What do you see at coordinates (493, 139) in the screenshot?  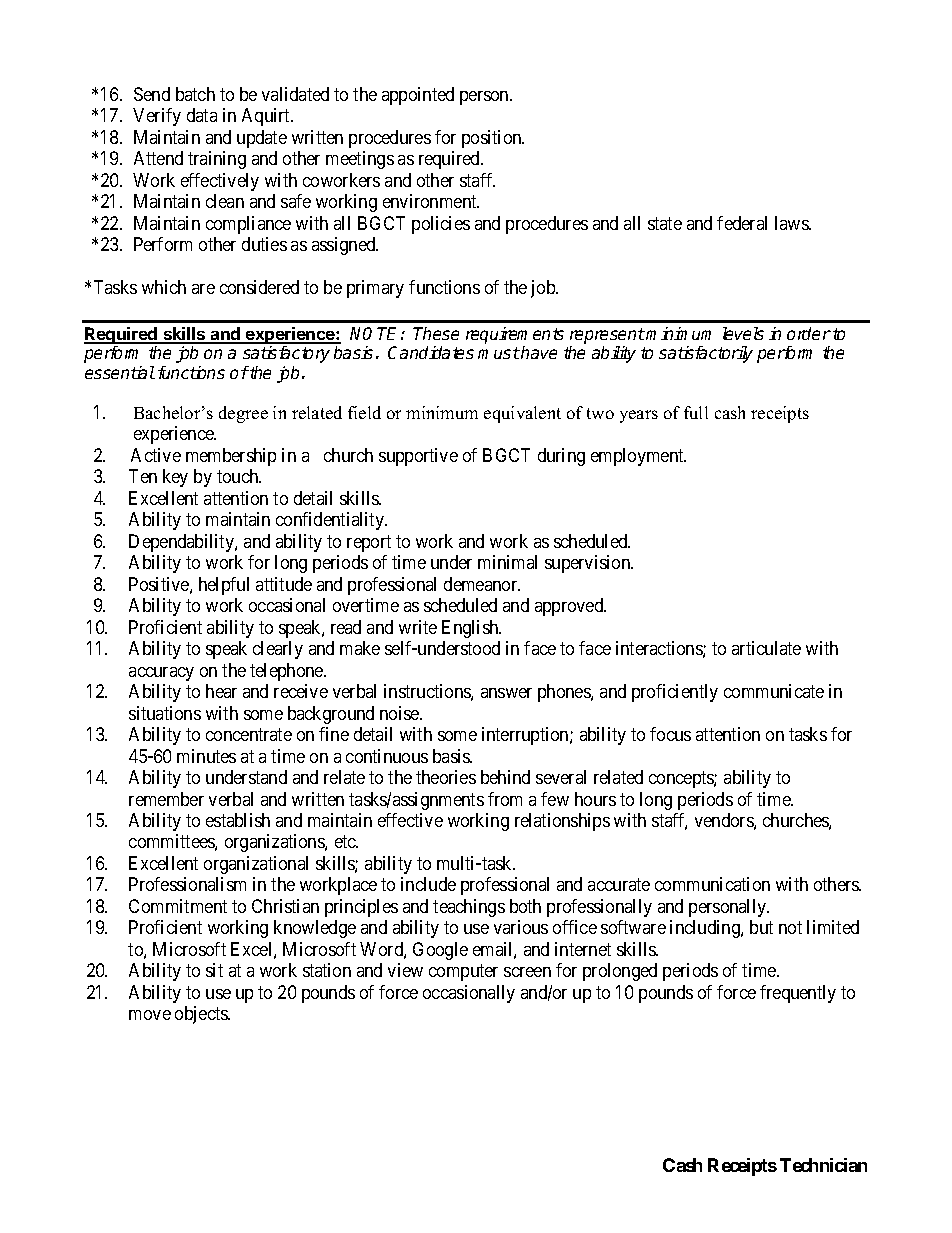 I see `position` at bounding box center [493, 139].
